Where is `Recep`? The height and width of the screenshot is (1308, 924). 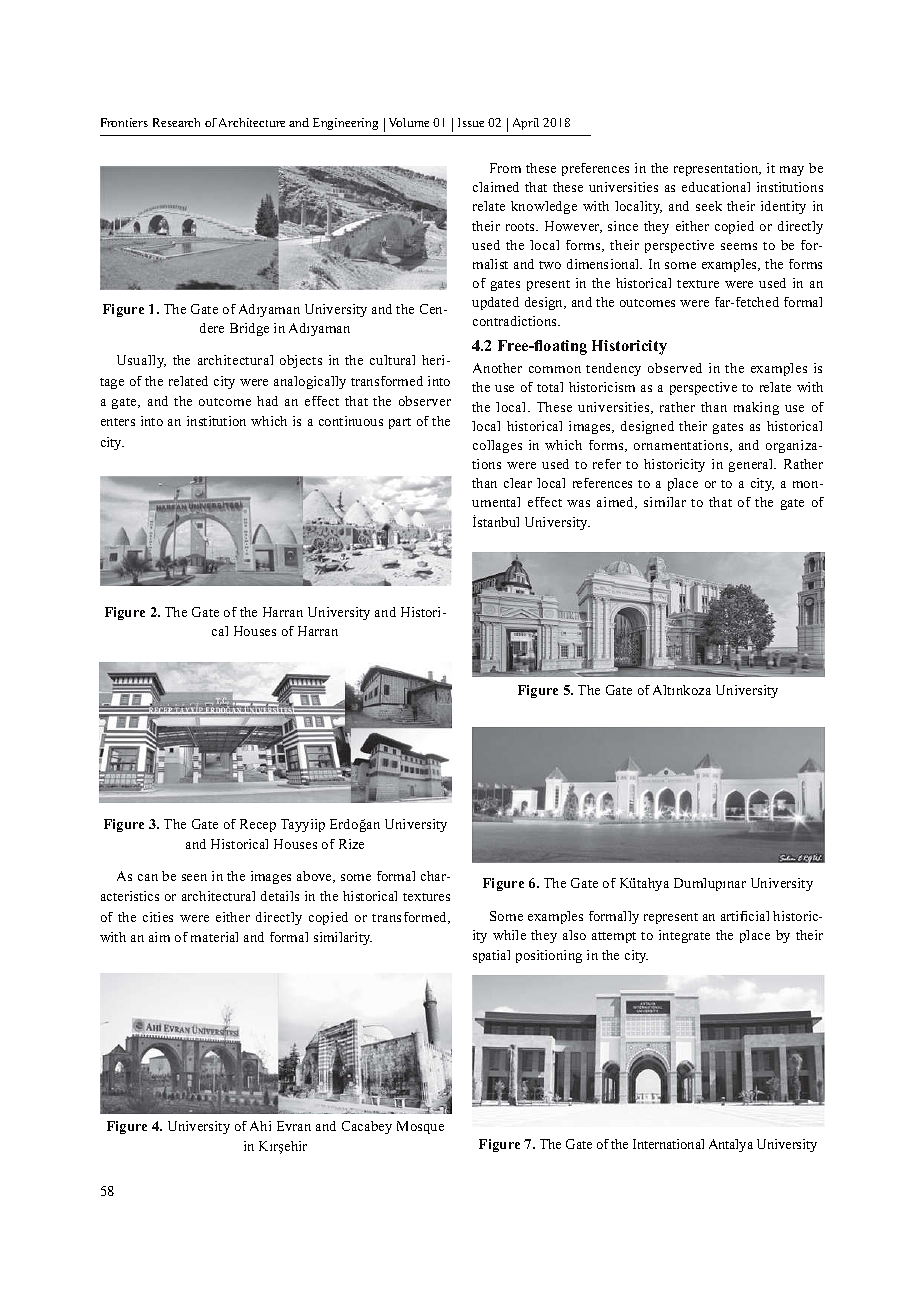 Recep is located at coordinates (258, 825).
